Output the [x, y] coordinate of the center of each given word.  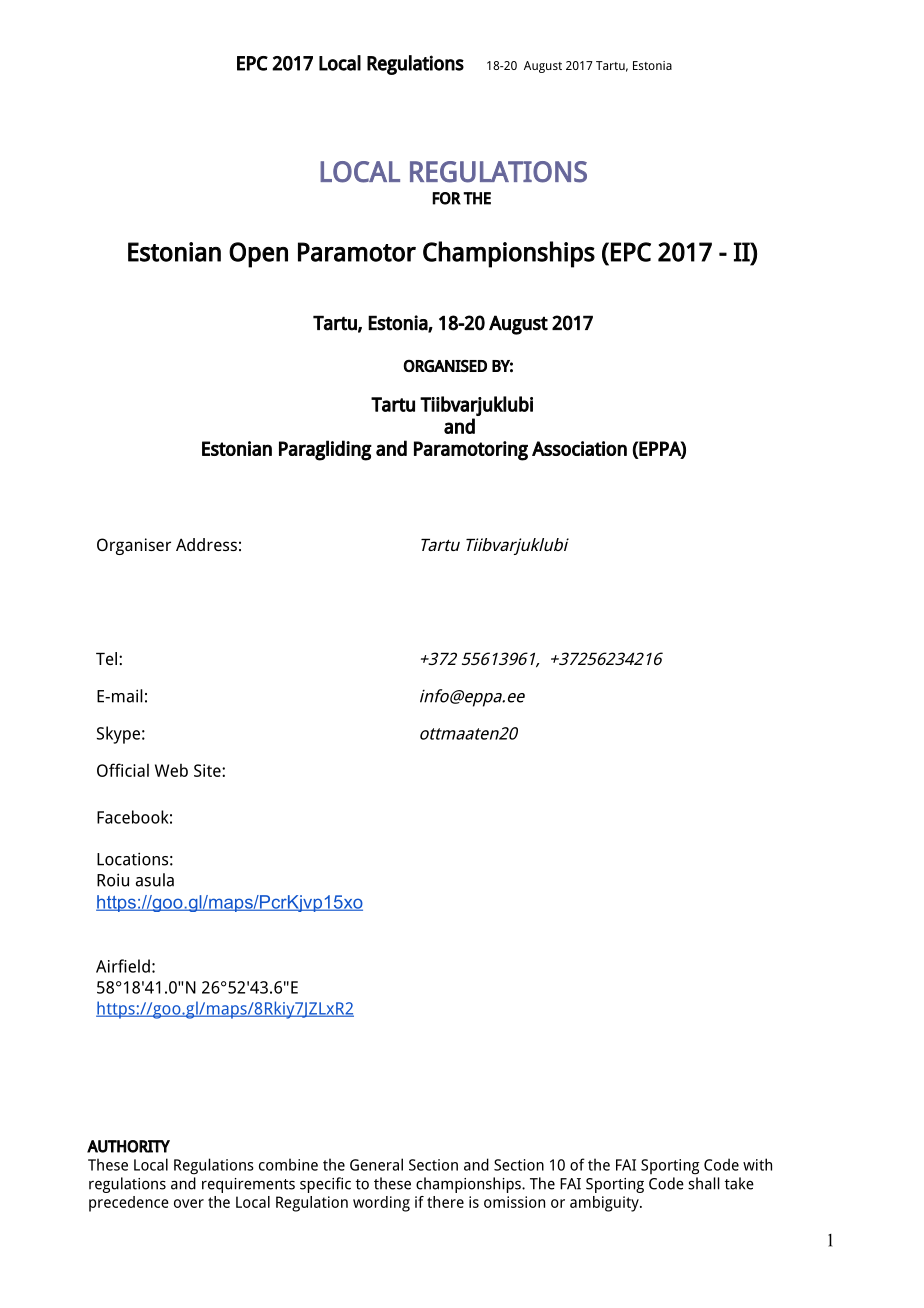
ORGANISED [445, 365]
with [757, 1164]
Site [208, 770]
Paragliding [325, 450]
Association [579, 448]
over [189, 1203]
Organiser [134, 546]
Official [123, 770]
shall [704, 1183]
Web [171, 770]
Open [258, 255]
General [376, 1164]
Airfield [123, 966]
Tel [108, 658]
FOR [446, 198]
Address [206, 544]
